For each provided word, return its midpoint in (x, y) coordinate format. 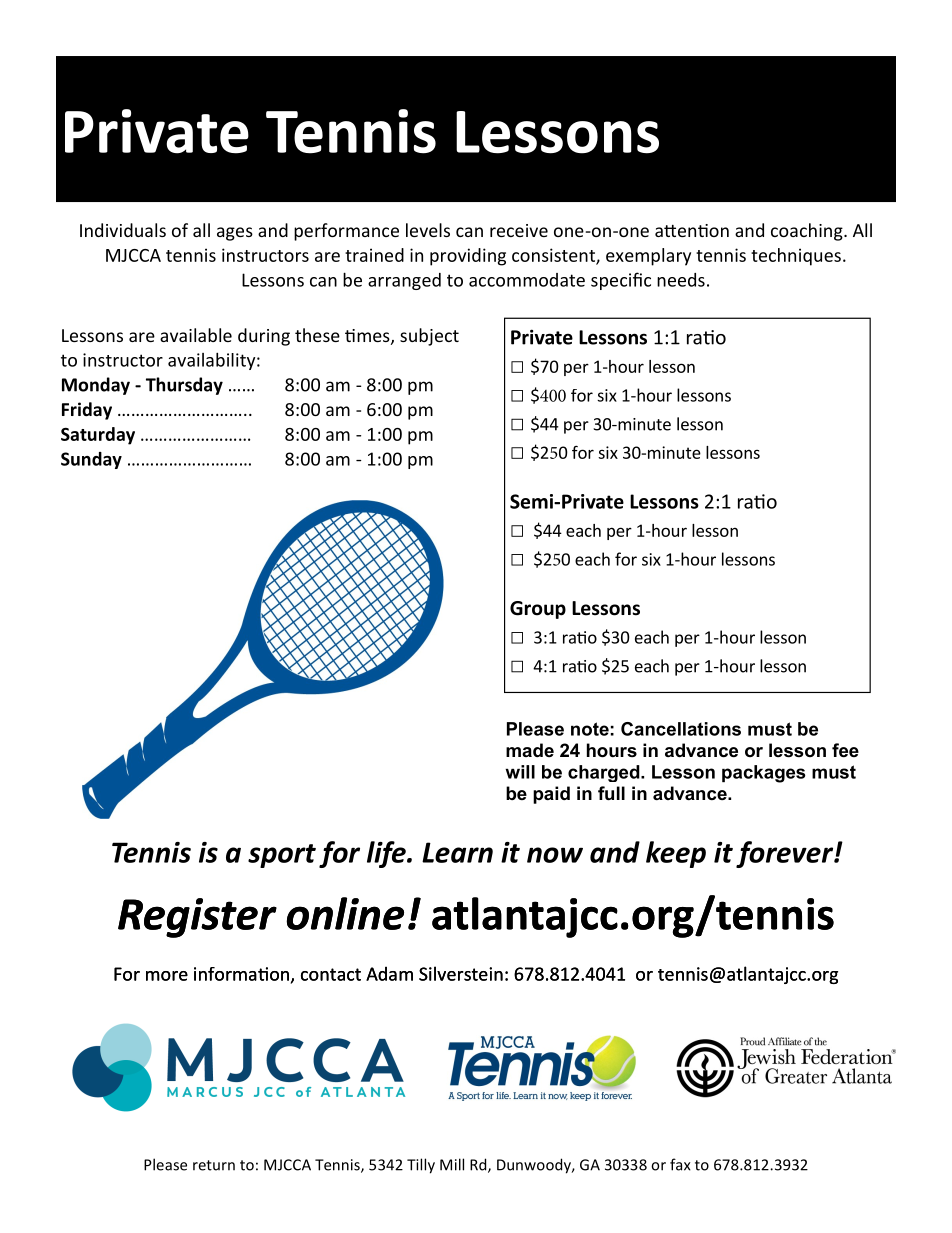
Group (538, 610)
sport (282, 856)
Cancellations (681, 729)
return (214, 1165)
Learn (457, 852)
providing (468, 257)
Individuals (123, 230)
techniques (796, 257)
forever (785, 854)
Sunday (91, 460)
